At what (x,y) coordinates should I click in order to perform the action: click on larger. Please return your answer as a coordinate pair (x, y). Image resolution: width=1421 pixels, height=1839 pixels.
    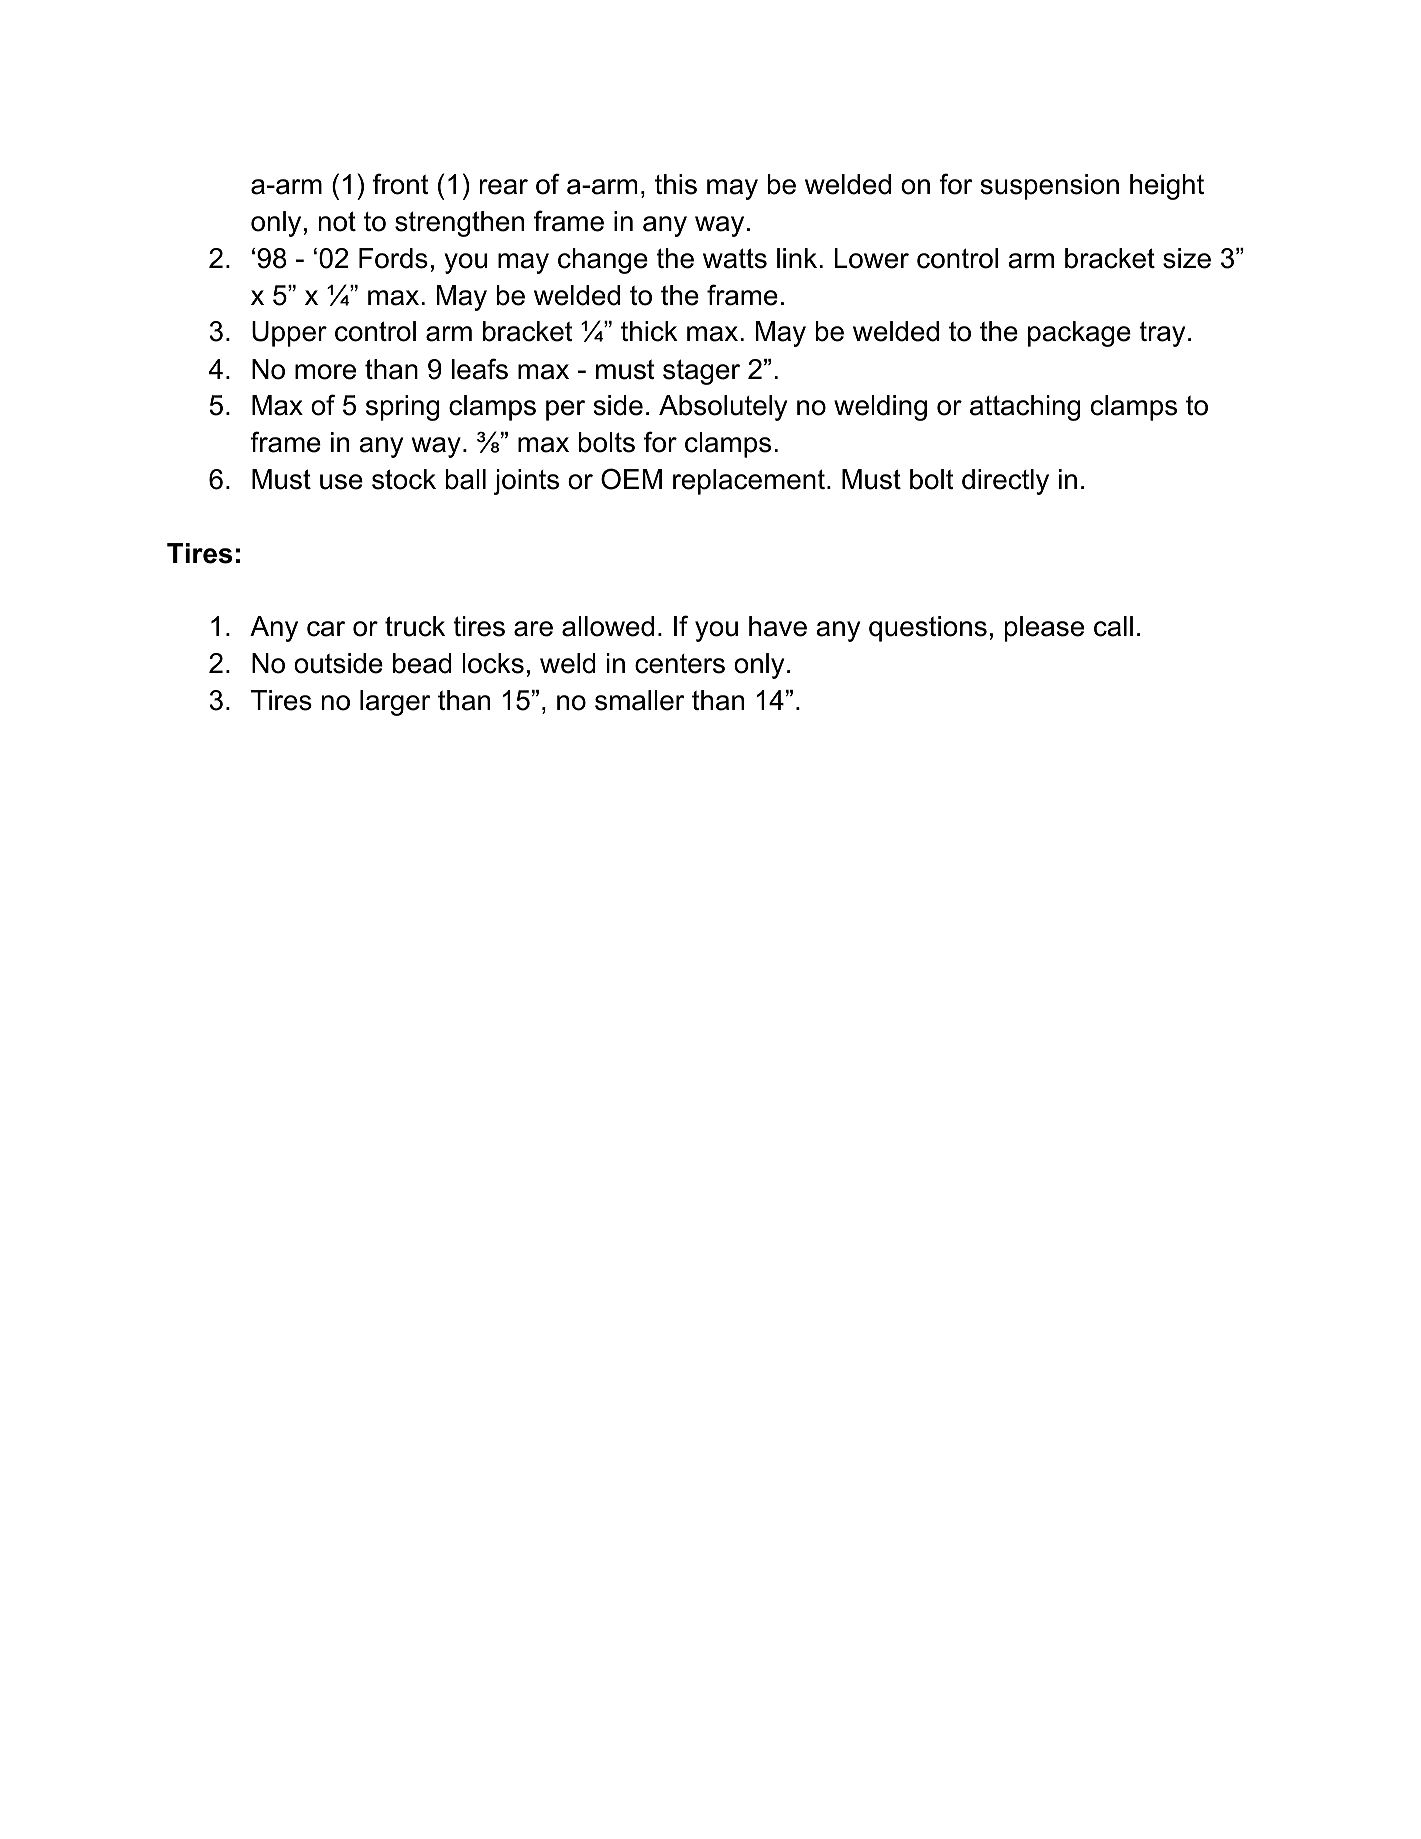
    Looking at the image, I should click on (395, 703).
